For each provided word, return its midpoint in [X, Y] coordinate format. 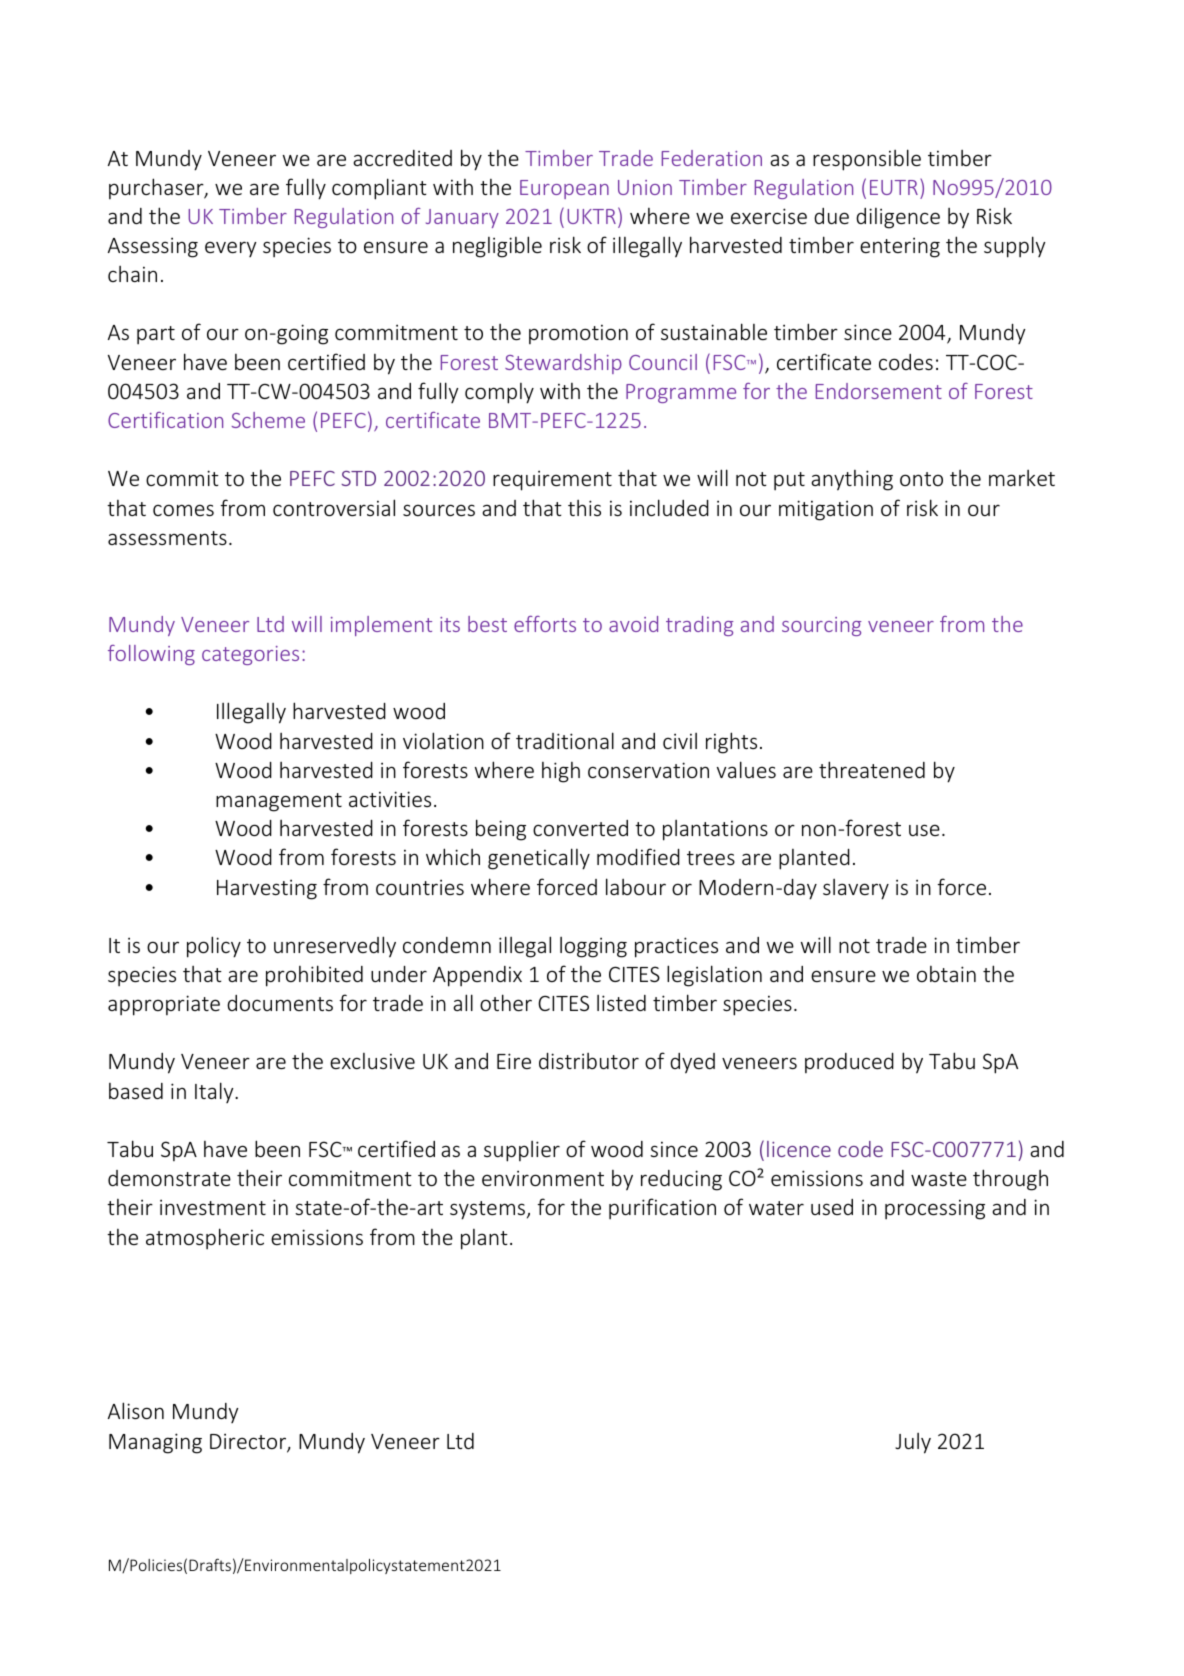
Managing [155, 1443]
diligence [898, 218]
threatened [872, 769]
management [279, 802]
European [564, 189]
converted [580, 828]
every [231, 249]
